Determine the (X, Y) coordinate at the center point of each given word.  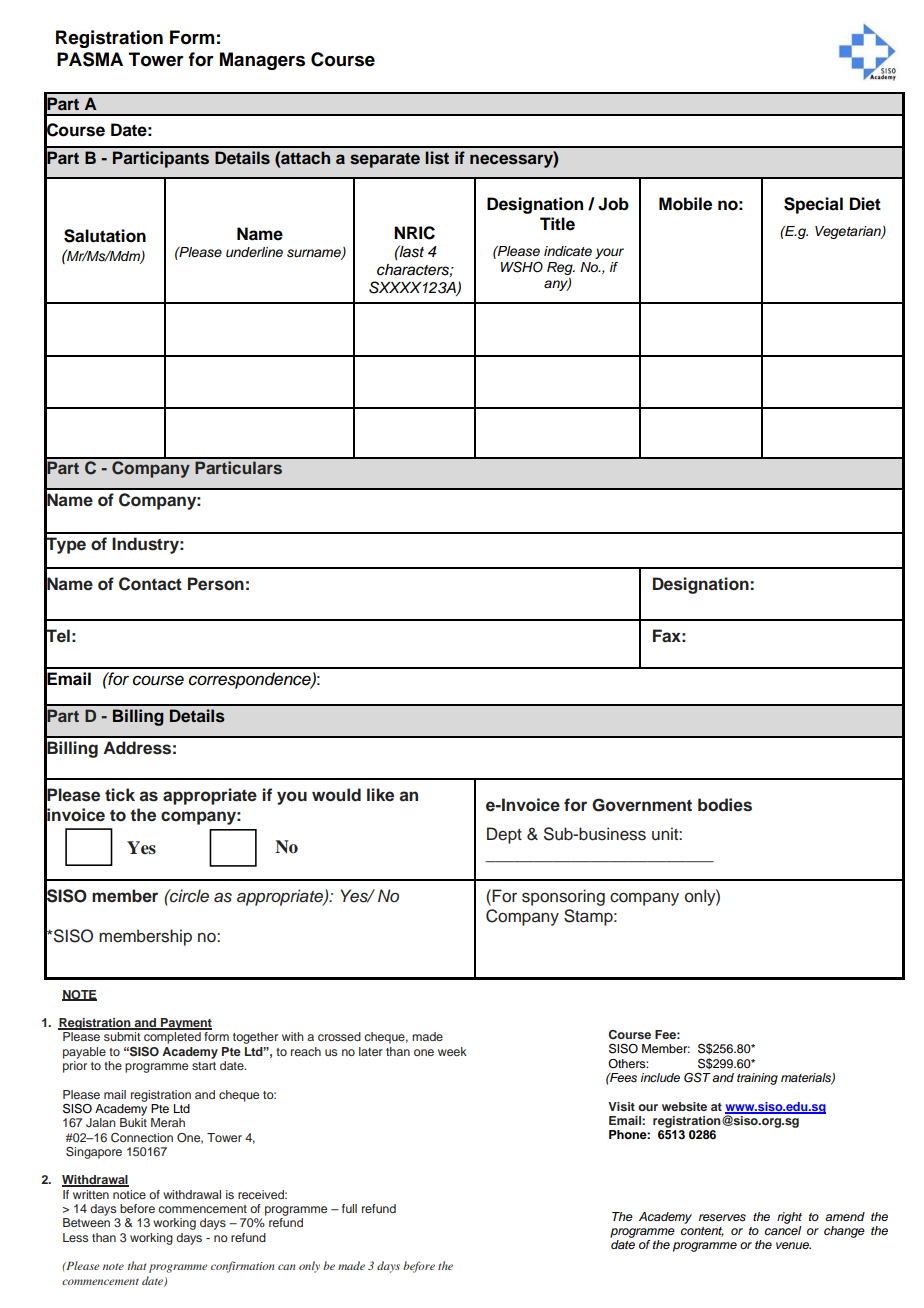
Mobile (685, 204)
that (136, 1265)
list (437, 158)
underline (254, 252)
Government (642, 805)
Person (216, 584)
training (757, 1079)
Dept (504, 835)
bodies (725, 805)
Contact (150, 584)
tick (120, 795)
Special (813, 205)
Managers (262, 61)
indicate (568, 251)
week (452, 1051)
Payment (185, 1024)
